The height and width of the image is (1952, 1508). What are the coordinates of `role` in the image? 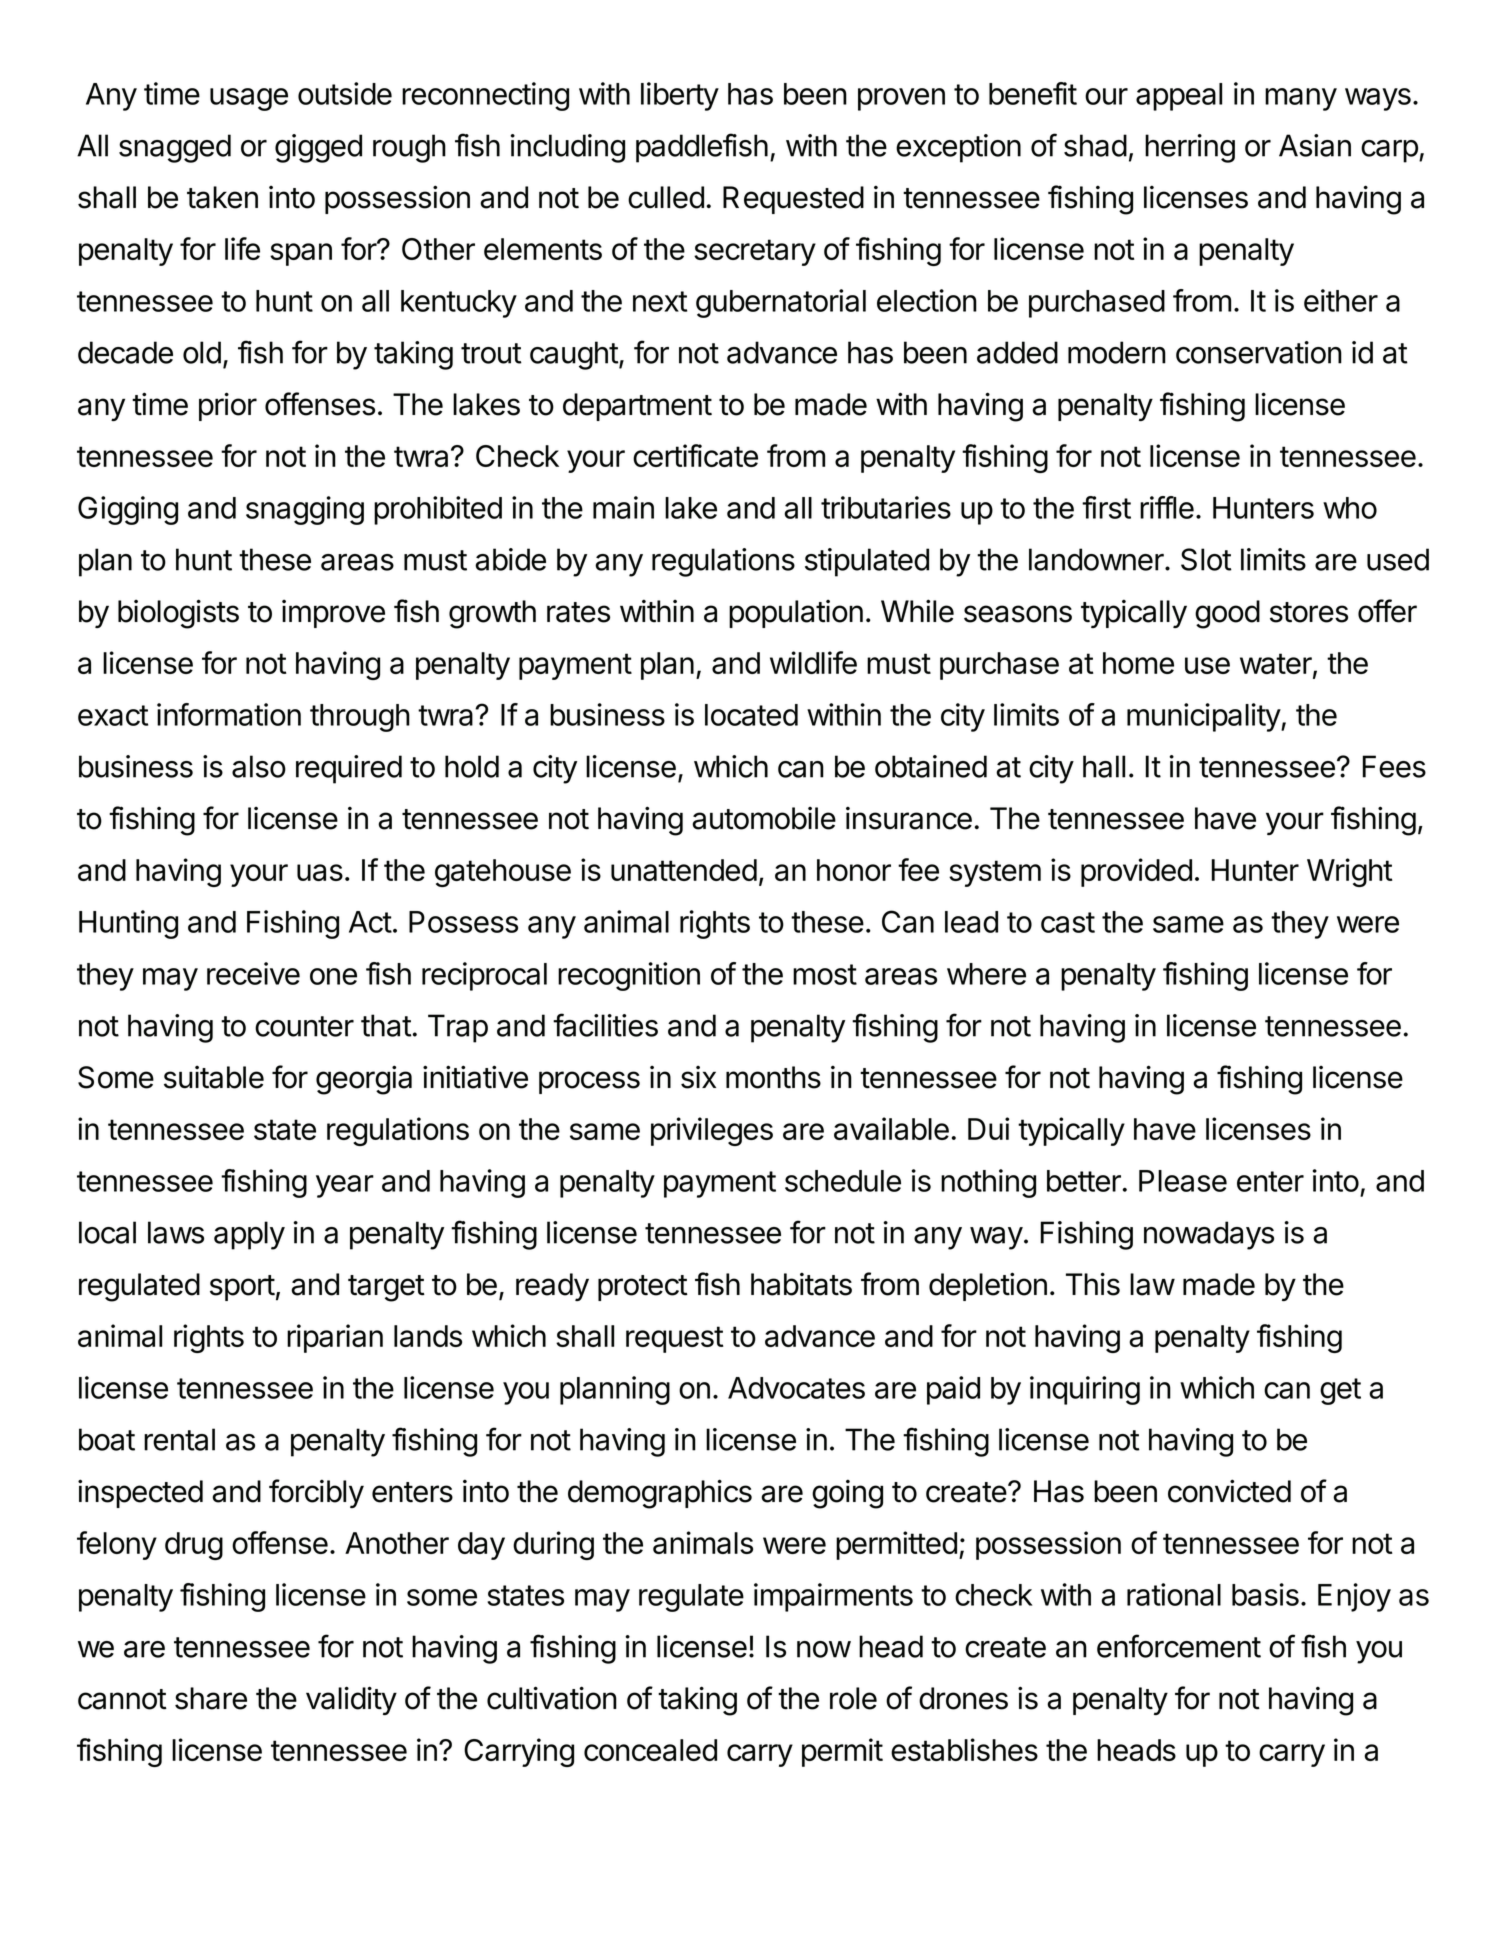 It's located at (853, 1698).
